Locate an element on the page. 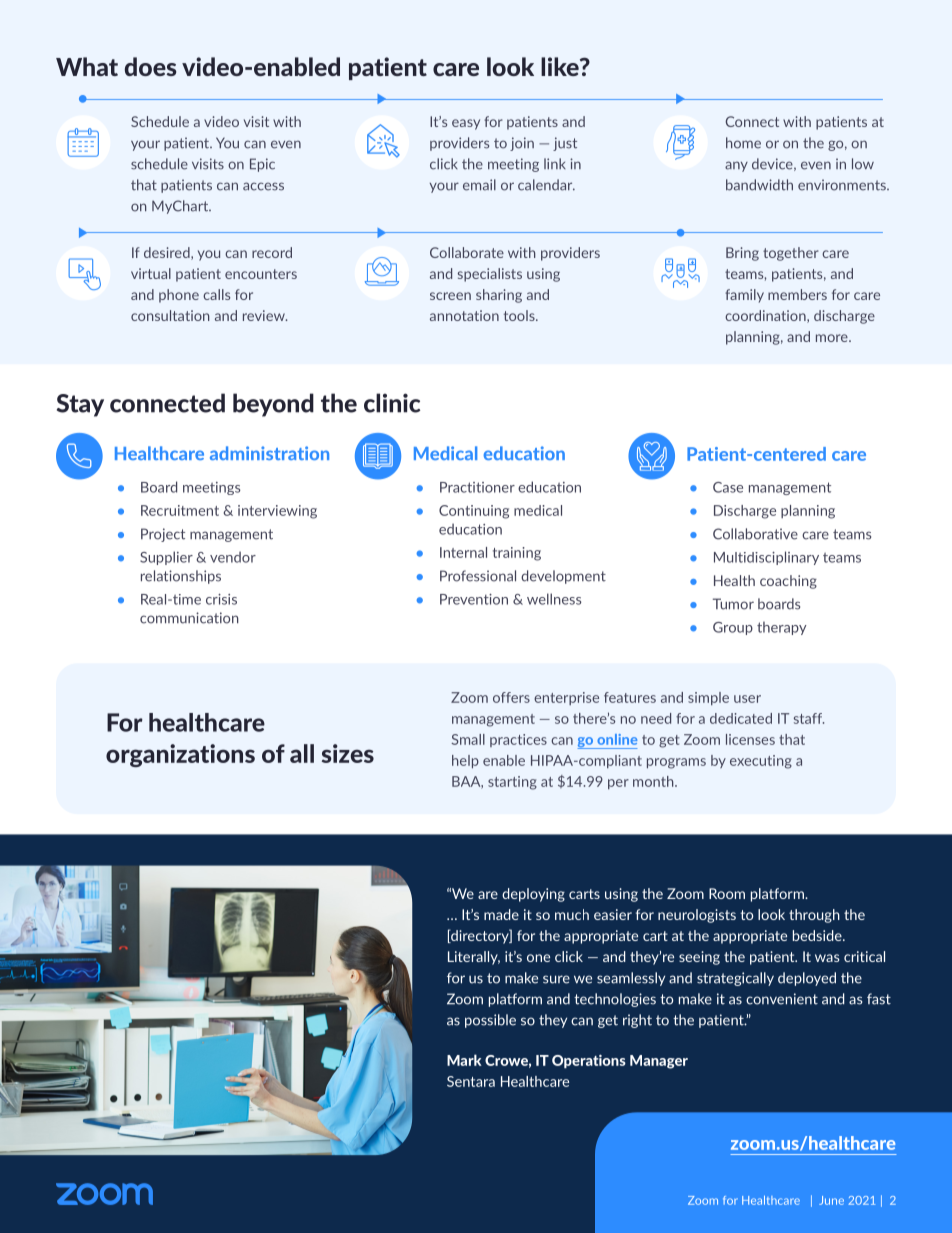 Image resolution: width=952 pixels, height=1233 pixels. Operations is located at coordinates (589, 1061).
